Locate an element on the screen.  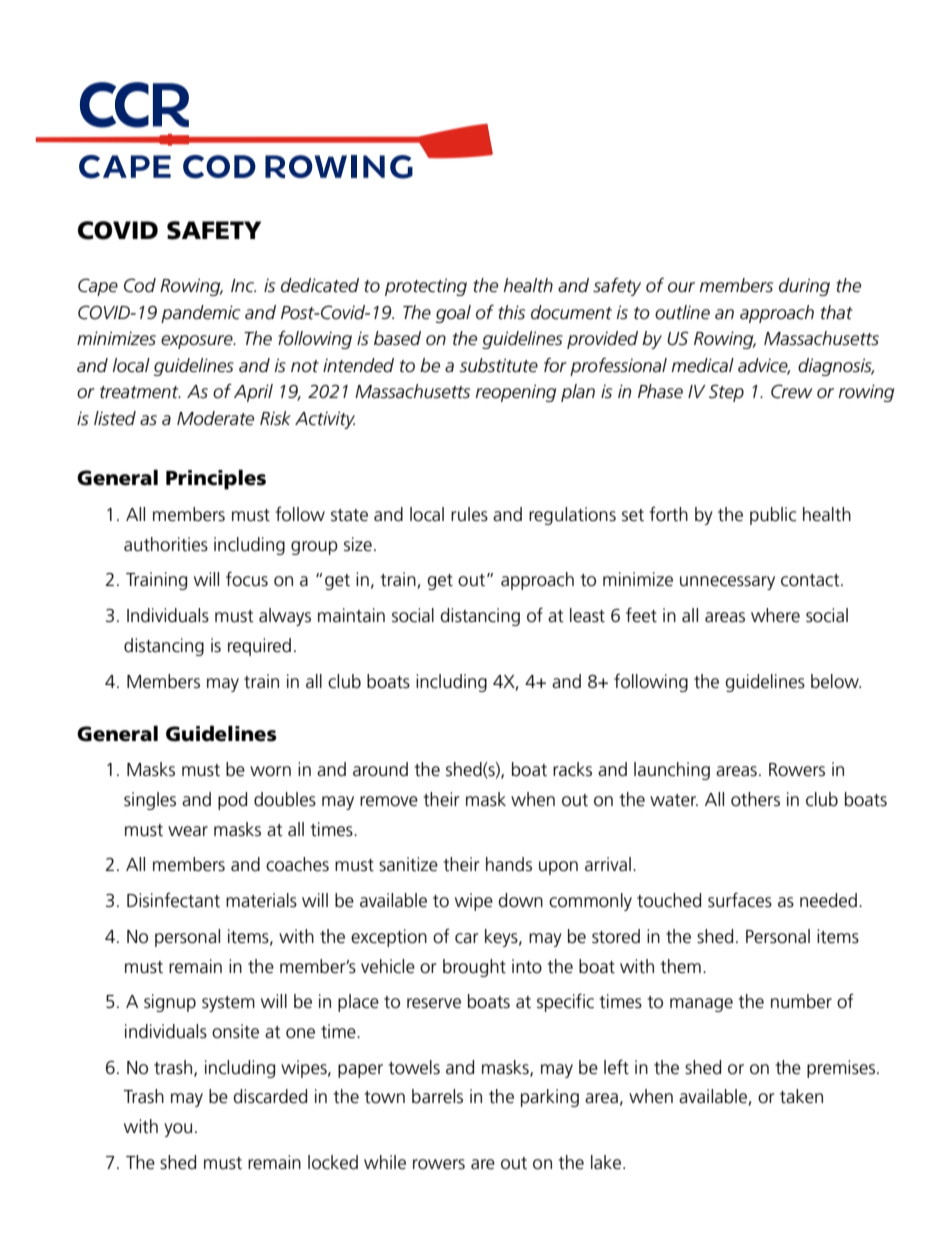
brought is located at coordinates (474, 968).
